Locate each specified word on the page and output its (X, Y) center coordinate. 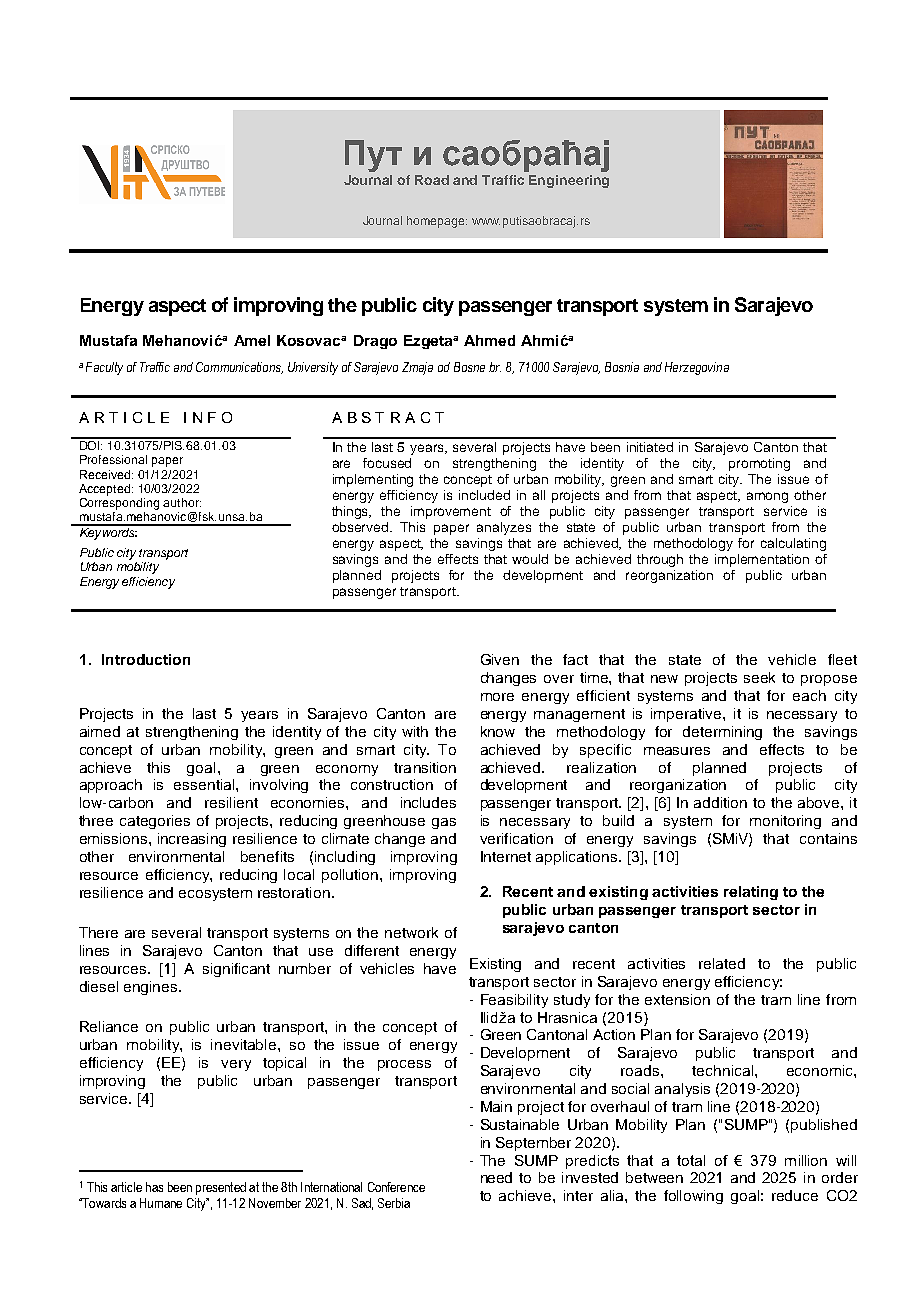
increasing (192, 840)
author (182, 502)
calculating (793, 544)
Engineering (569, 181)
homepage (437, 222)
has (154, 1187)
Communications (239, 368)
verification (516, 838)
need (496, 1177)
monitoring (785, 822)
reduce (795, 1195)
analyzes (504, 528)
